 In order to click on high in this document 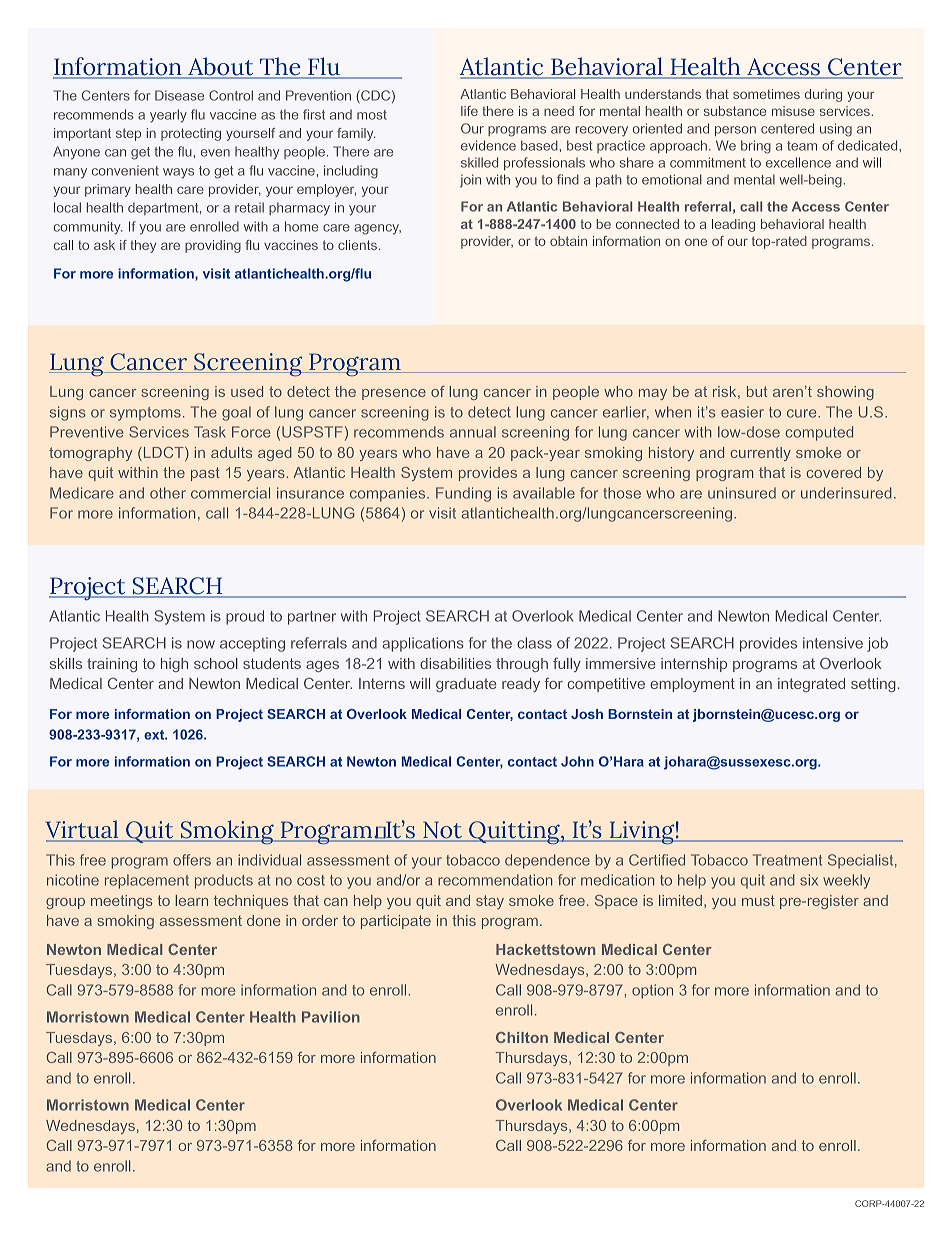, I will do `click(174, 665)`.
